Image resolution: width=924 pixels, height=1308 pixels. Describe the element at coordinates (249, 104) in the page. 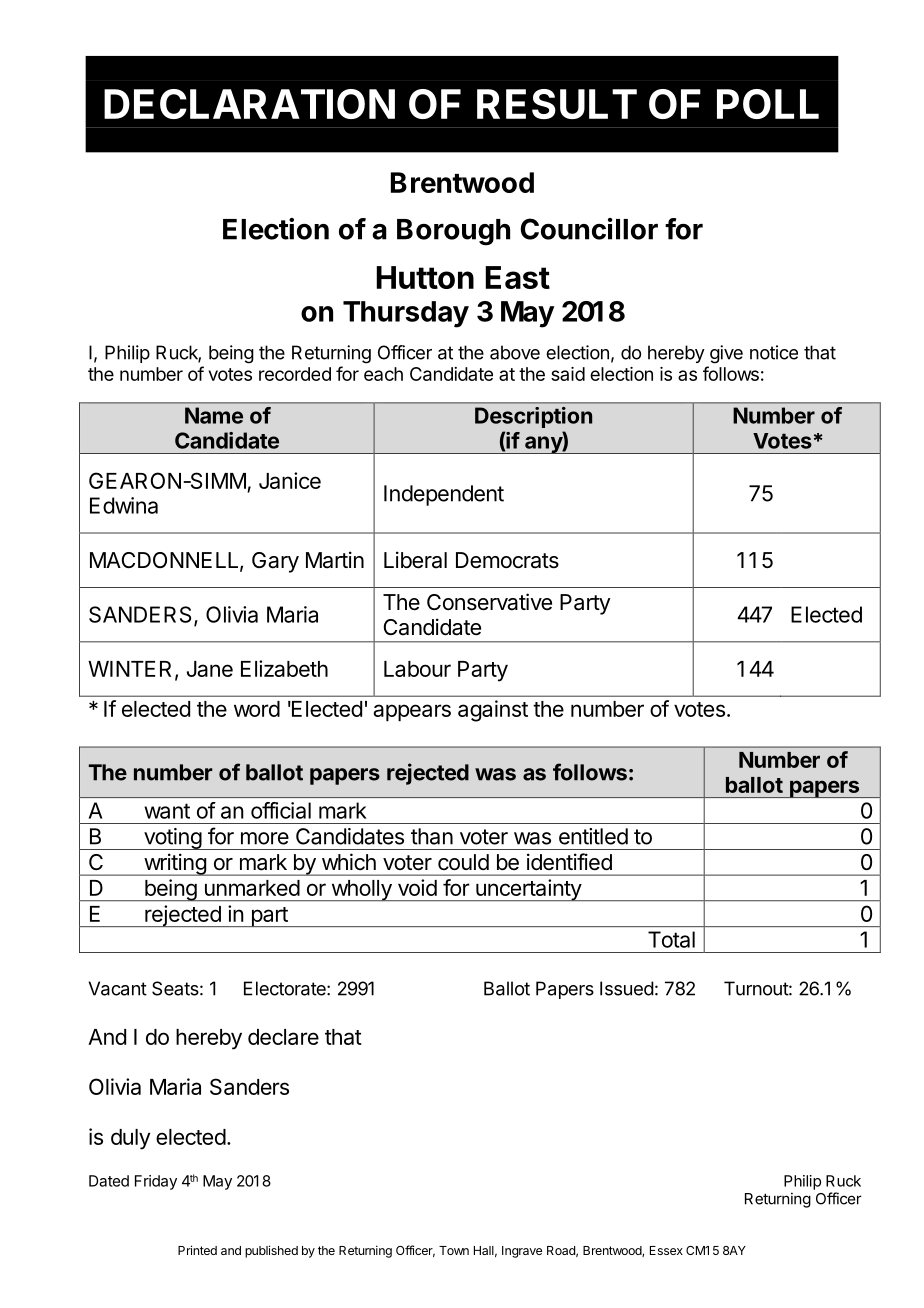

I see `DECLARATION` at that location.
